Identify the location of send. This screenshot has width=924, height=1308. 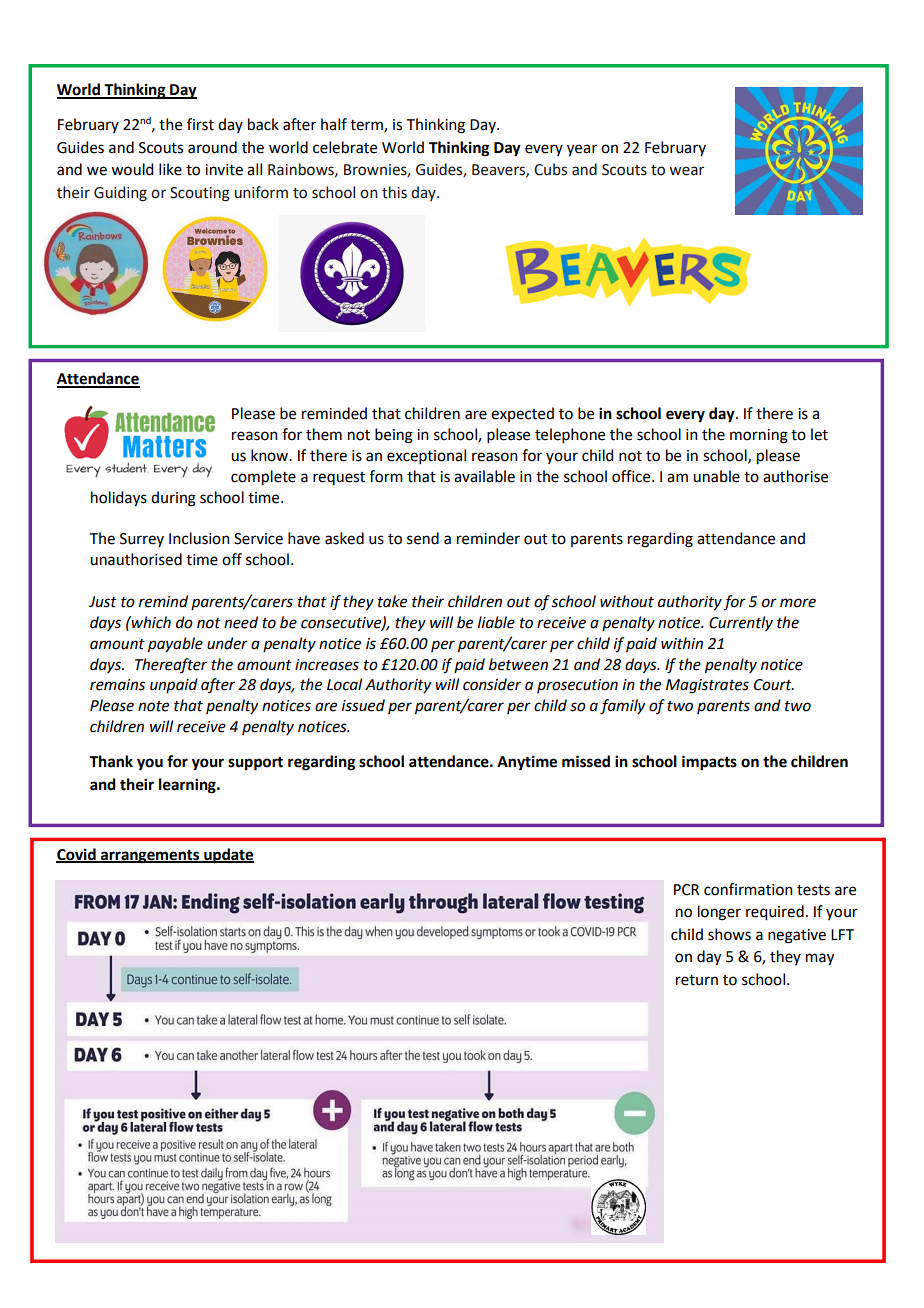
(423, 538).
